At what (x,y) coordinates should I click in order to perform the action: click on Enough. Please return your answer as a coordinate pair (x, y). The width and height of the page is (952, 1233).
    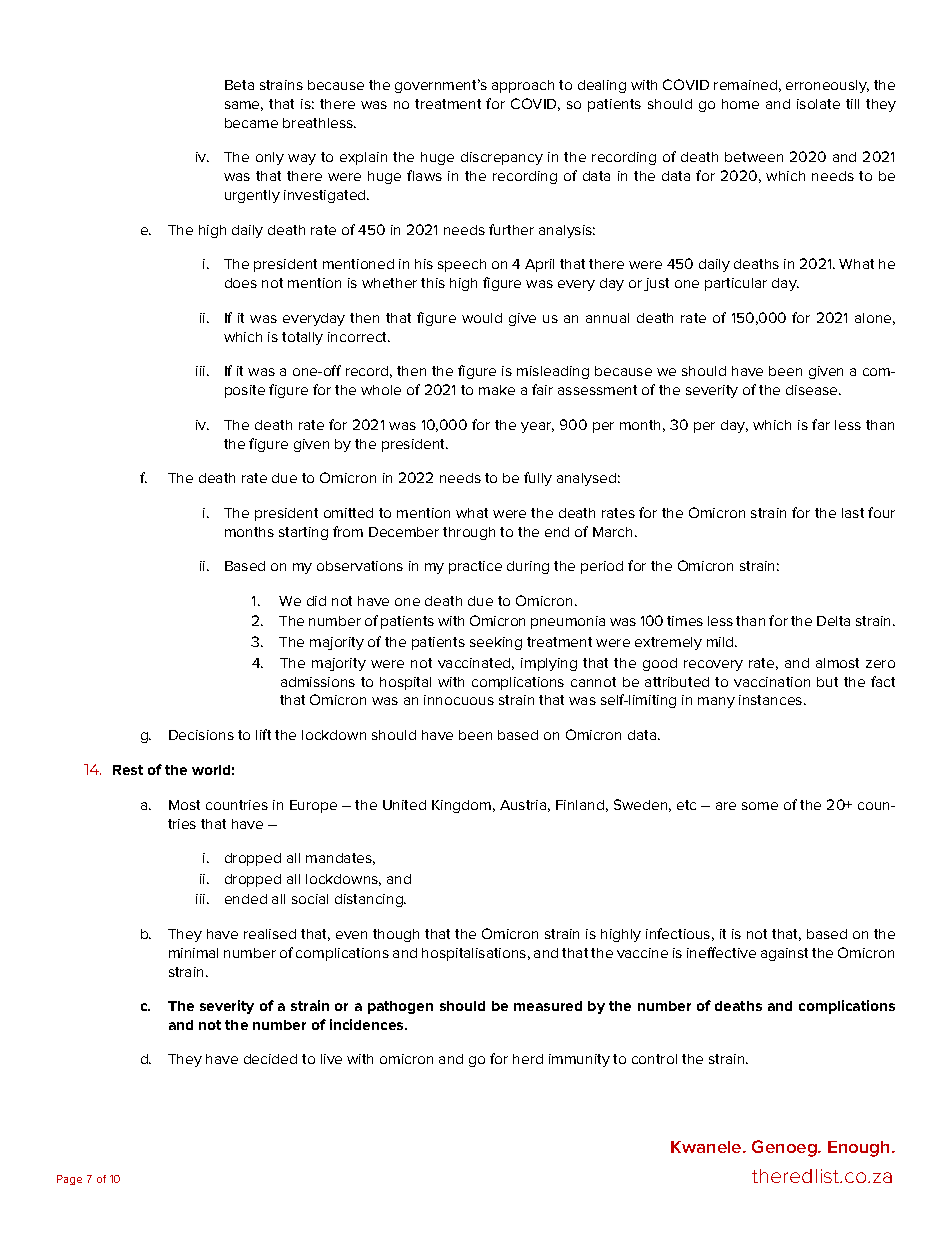
    Looking at the image, I should click on (860, 1149).
